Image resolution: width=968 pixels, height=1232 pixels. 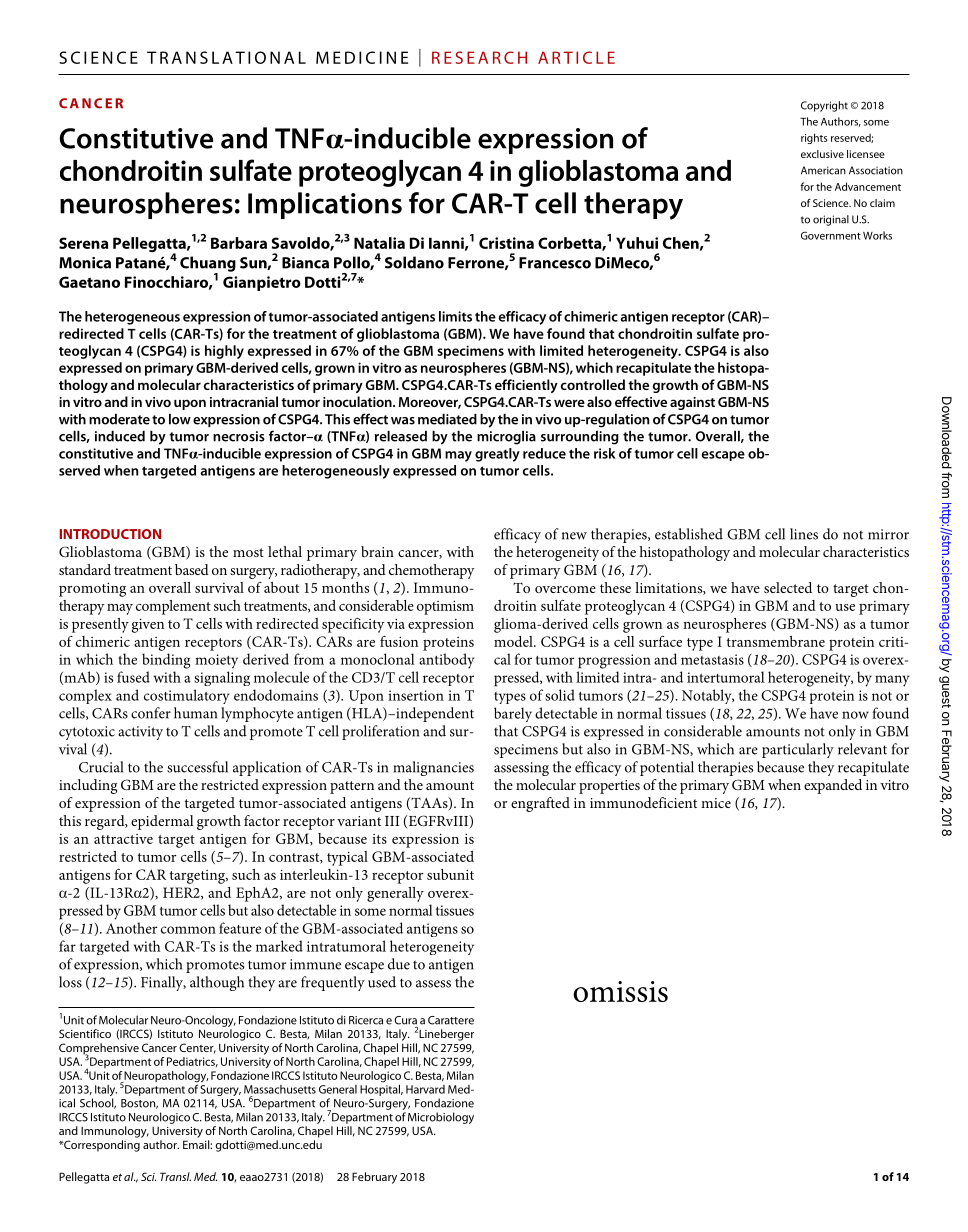 I want to click on Copyright, so click(x=824, y=106).
